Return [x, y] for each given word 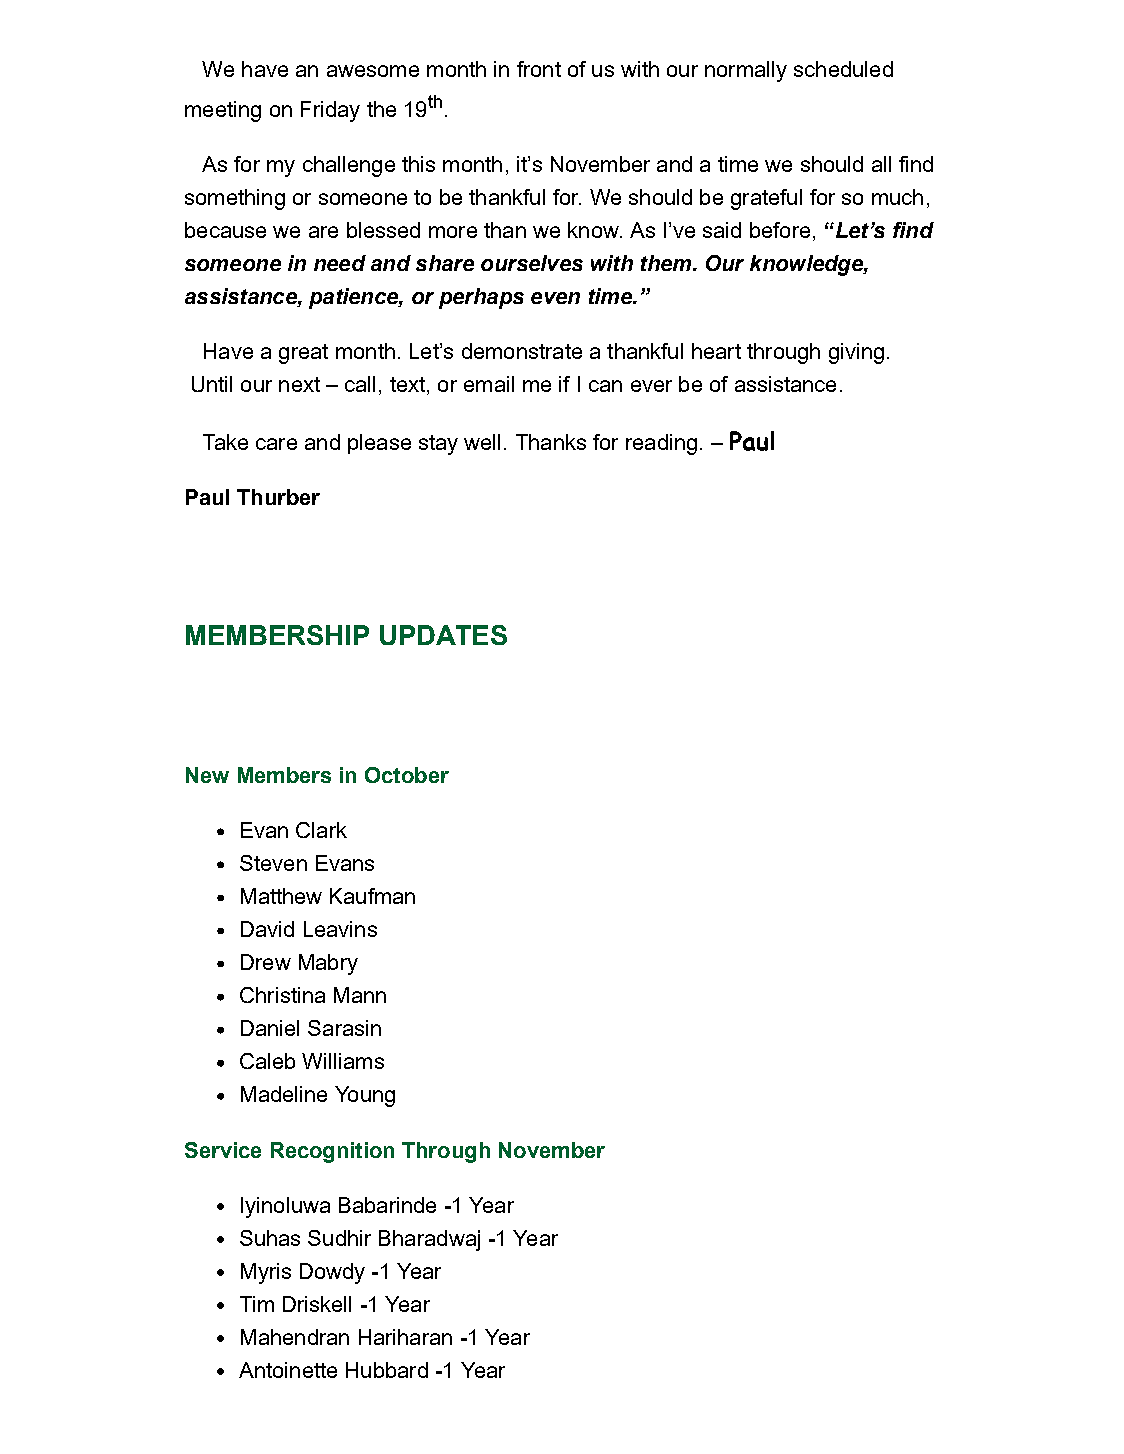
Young [365, 1096]
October [407, 775]
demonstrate [522, 351]
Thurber [278, 497]
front [539, 69]
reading [661, 444]
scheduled [843, 69]
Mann [360, 995]
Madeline [284, 1094]
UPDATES [443, 635]
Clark [321, 830]
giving [856, 353]
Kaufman [372, 896]
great [303, 354]
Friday [330, 111]
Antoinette [288, 1370]
